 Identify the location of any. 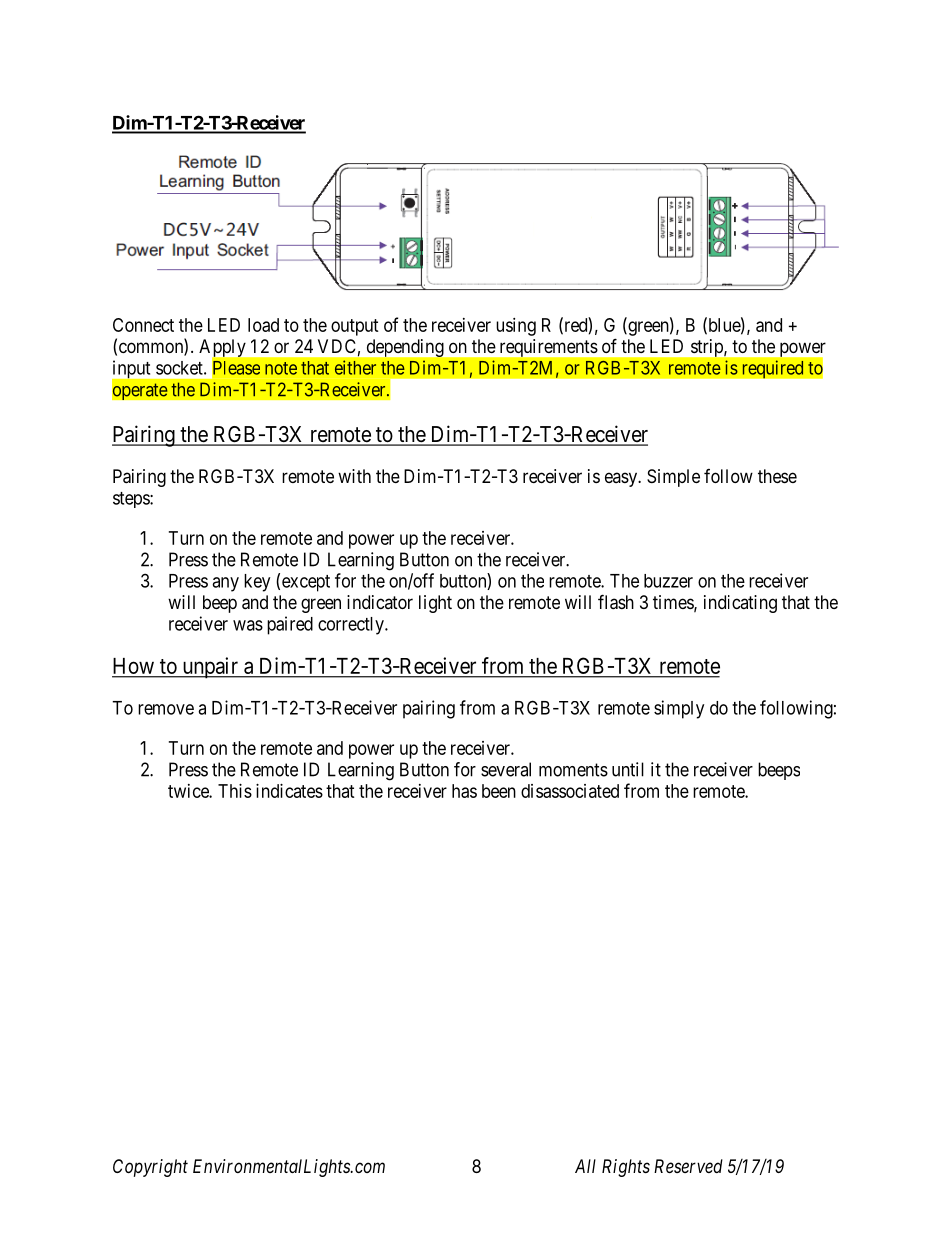
(225, 584).
